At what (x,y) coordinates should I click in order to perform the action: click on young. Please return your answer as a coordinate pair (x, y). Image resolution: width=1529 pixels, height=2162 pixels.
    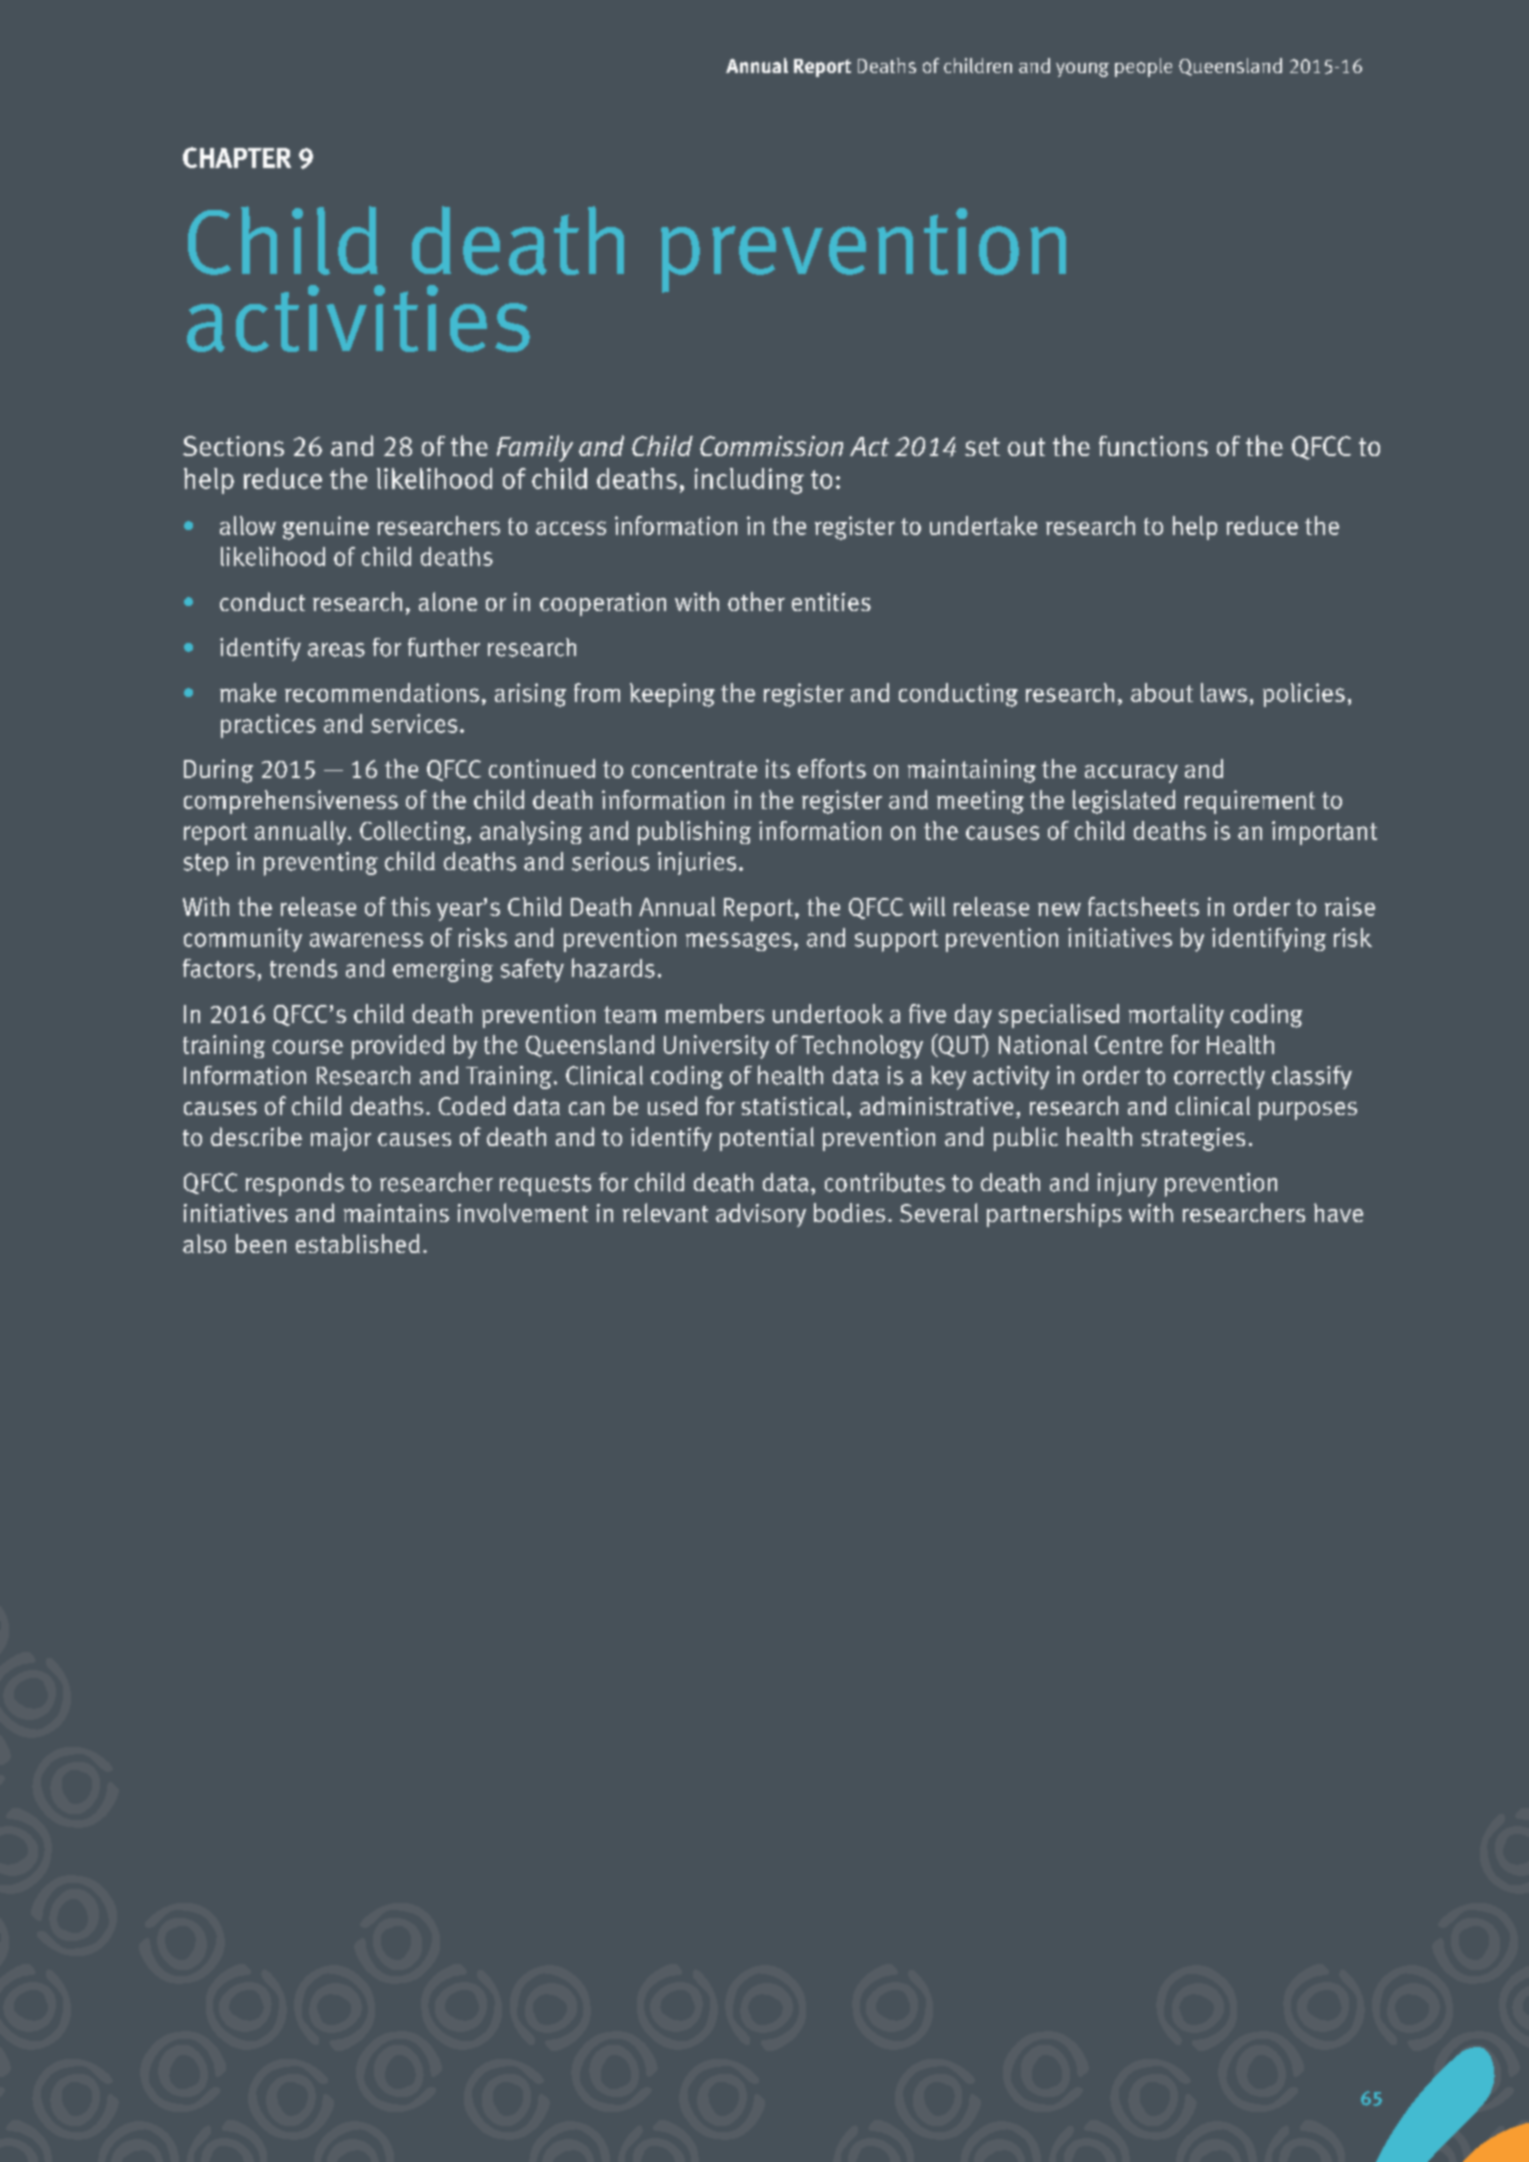
    Looking at the image, I should click on (1082, 69).
